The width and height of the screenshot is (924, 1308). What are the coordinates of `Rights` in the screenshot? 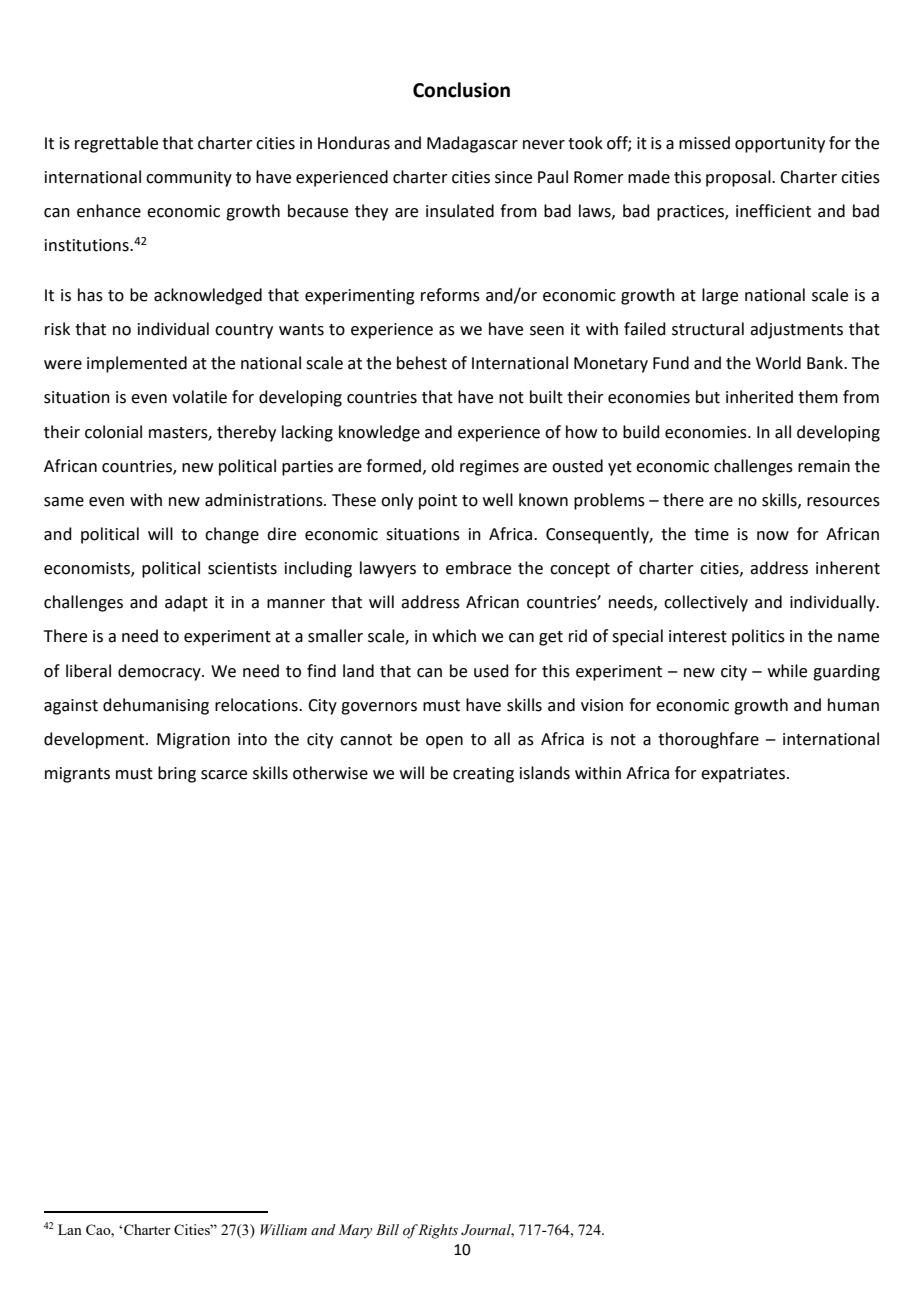 It's located at (438, 1231).
